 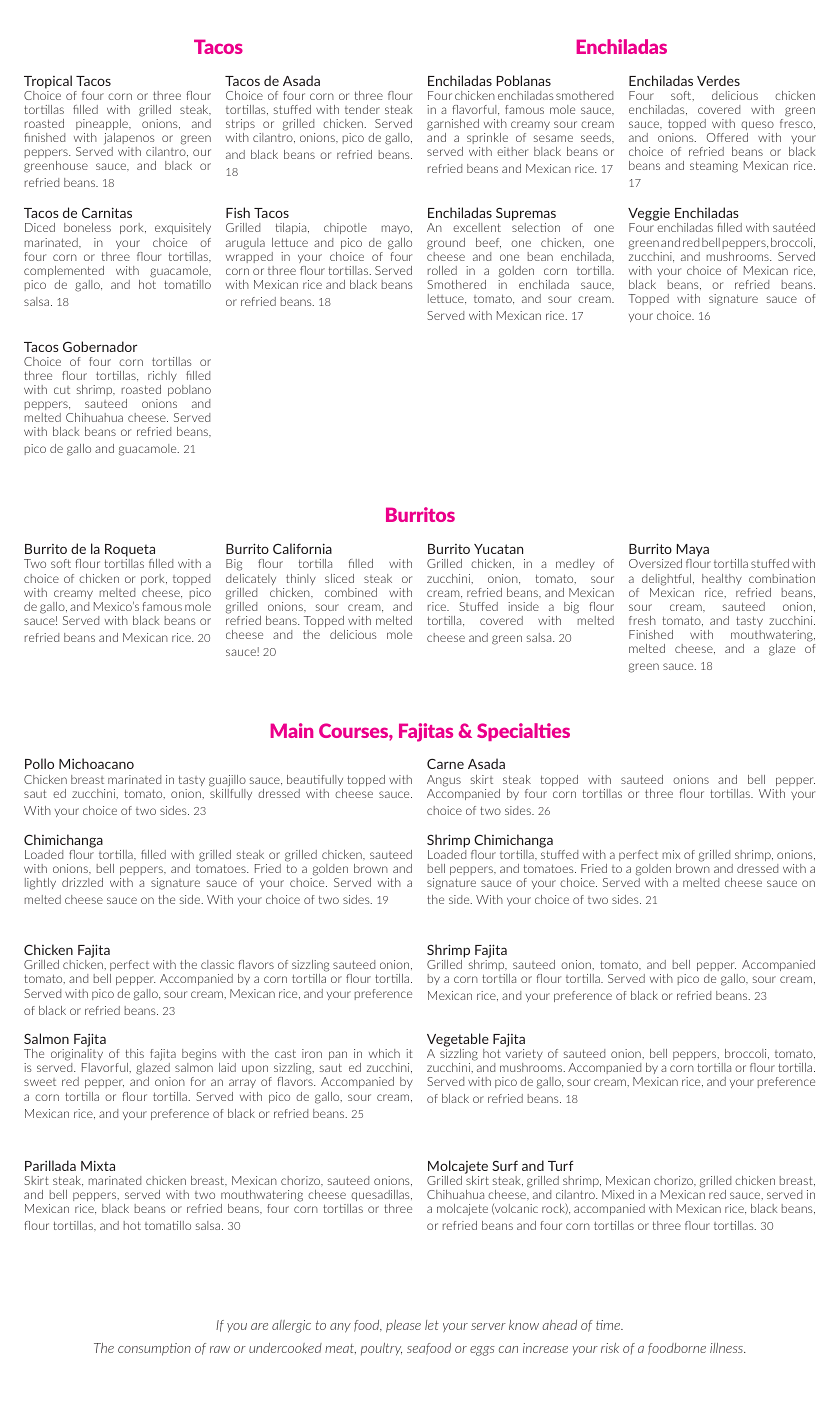 I want to click on delicately, so click(x=251, y=579).
